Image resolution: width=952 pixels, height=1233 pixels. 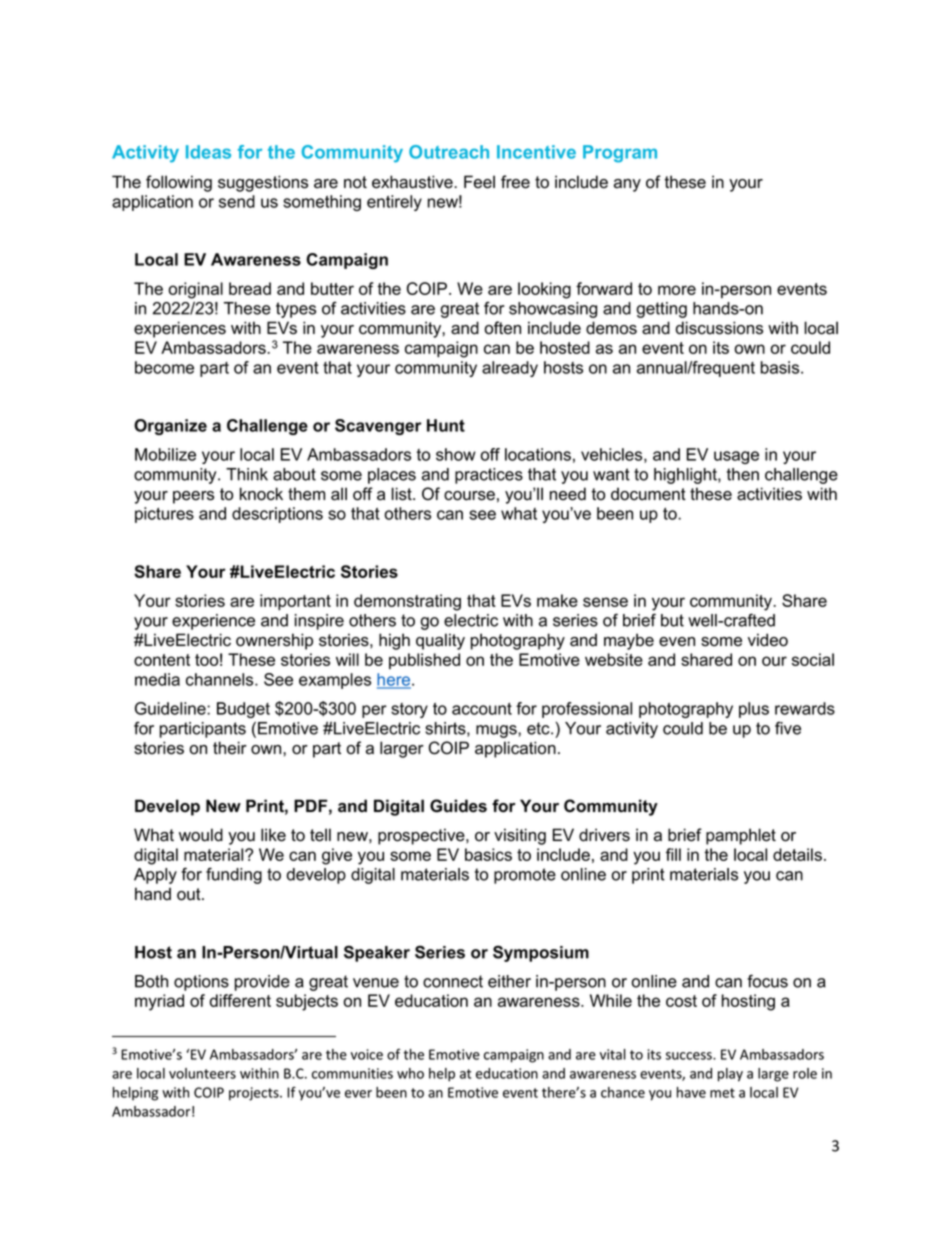 What do you see at coordinates (479, 182) in the image?
I see `Feel` at bounding box center [479, 182].
